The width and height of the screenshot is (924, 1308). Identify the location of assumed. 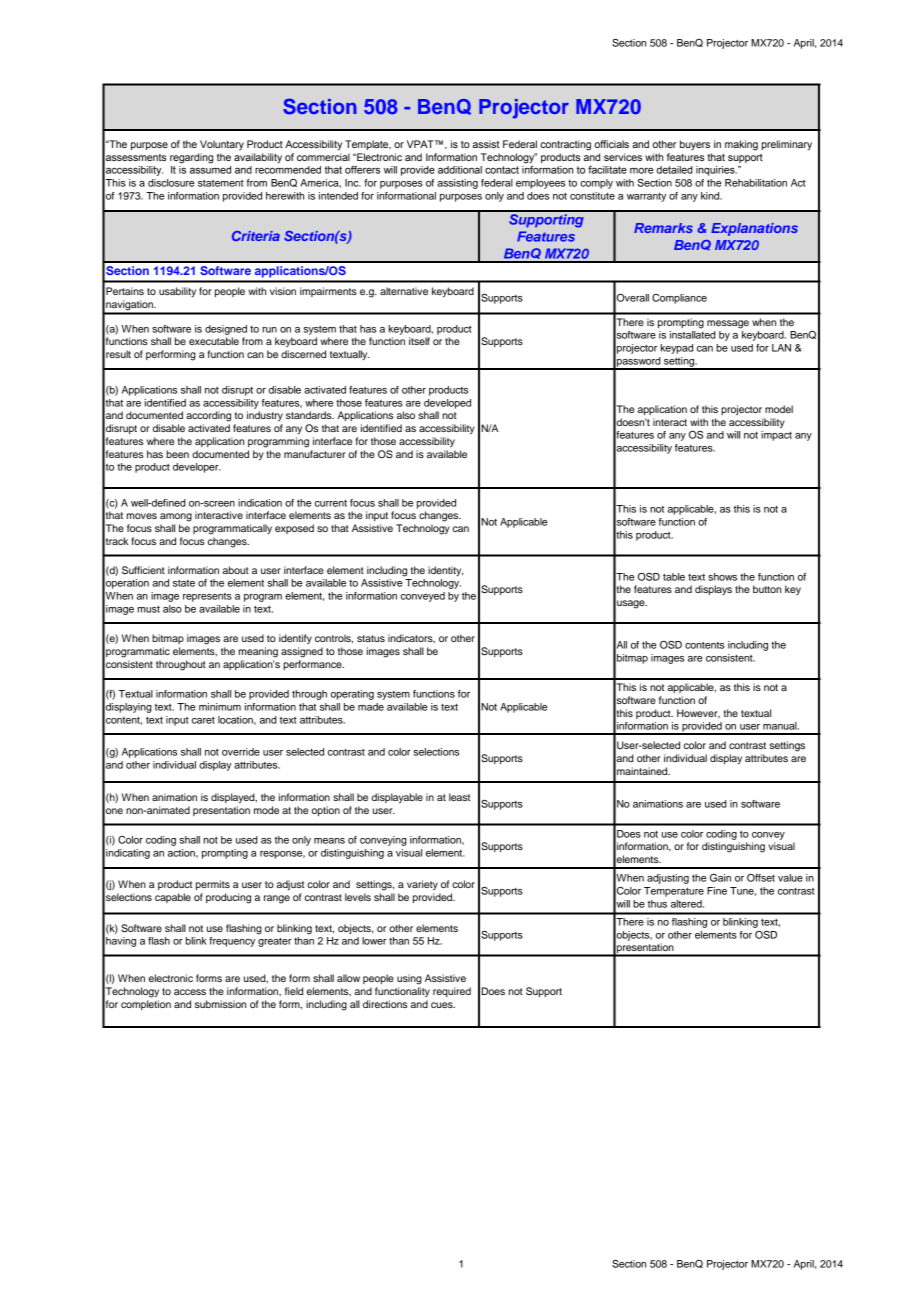
(210, 170).
